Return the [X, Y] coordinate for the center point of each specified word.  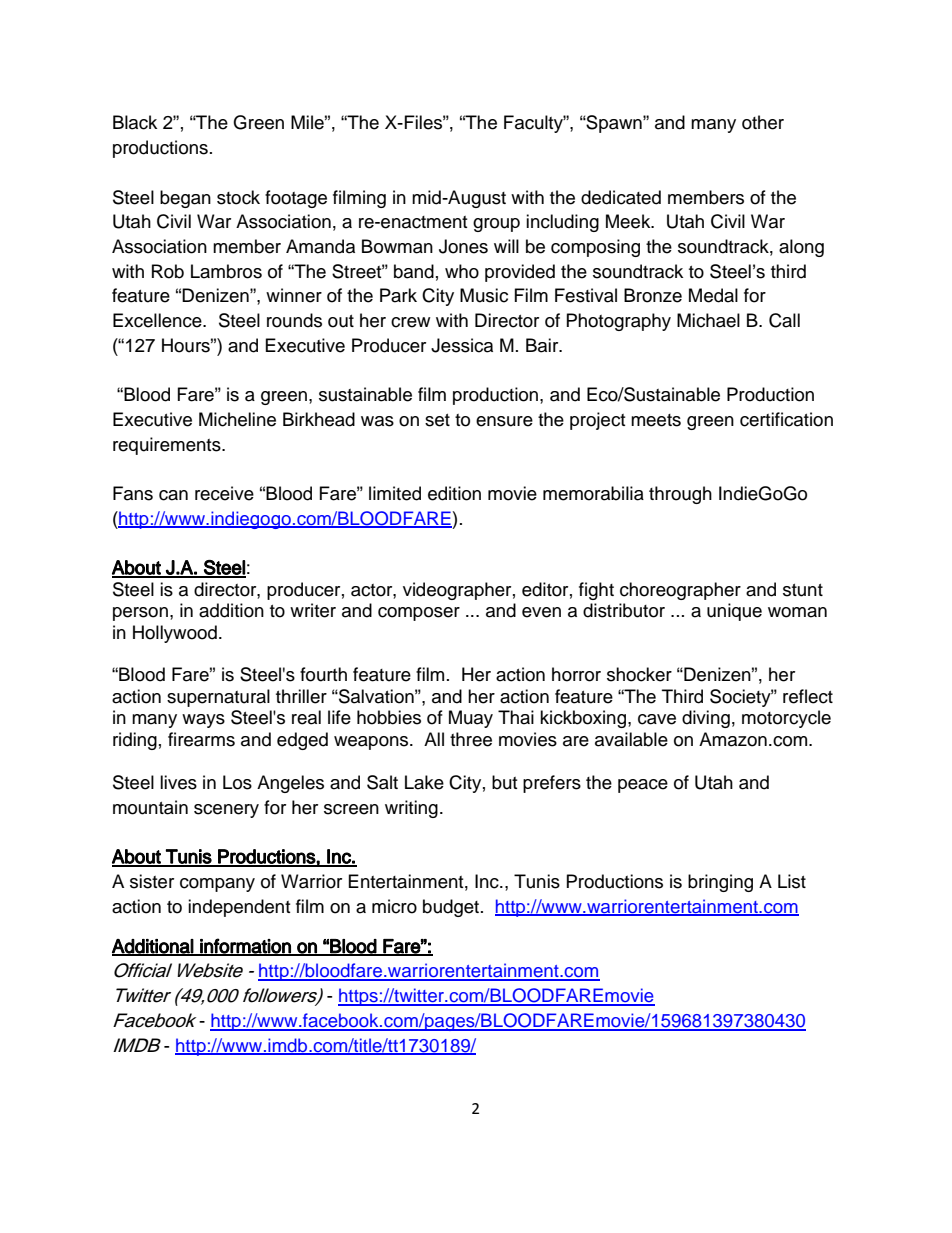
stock [238, 197]
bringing [720, 883]
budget [451, 908]
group [496, 225]
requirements [168, 446]
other [763, 122]
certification [786, 419]
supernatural [218, 698]
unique [734, 612]
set [437, 420]
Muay [471, 719]
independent [239, 908]
